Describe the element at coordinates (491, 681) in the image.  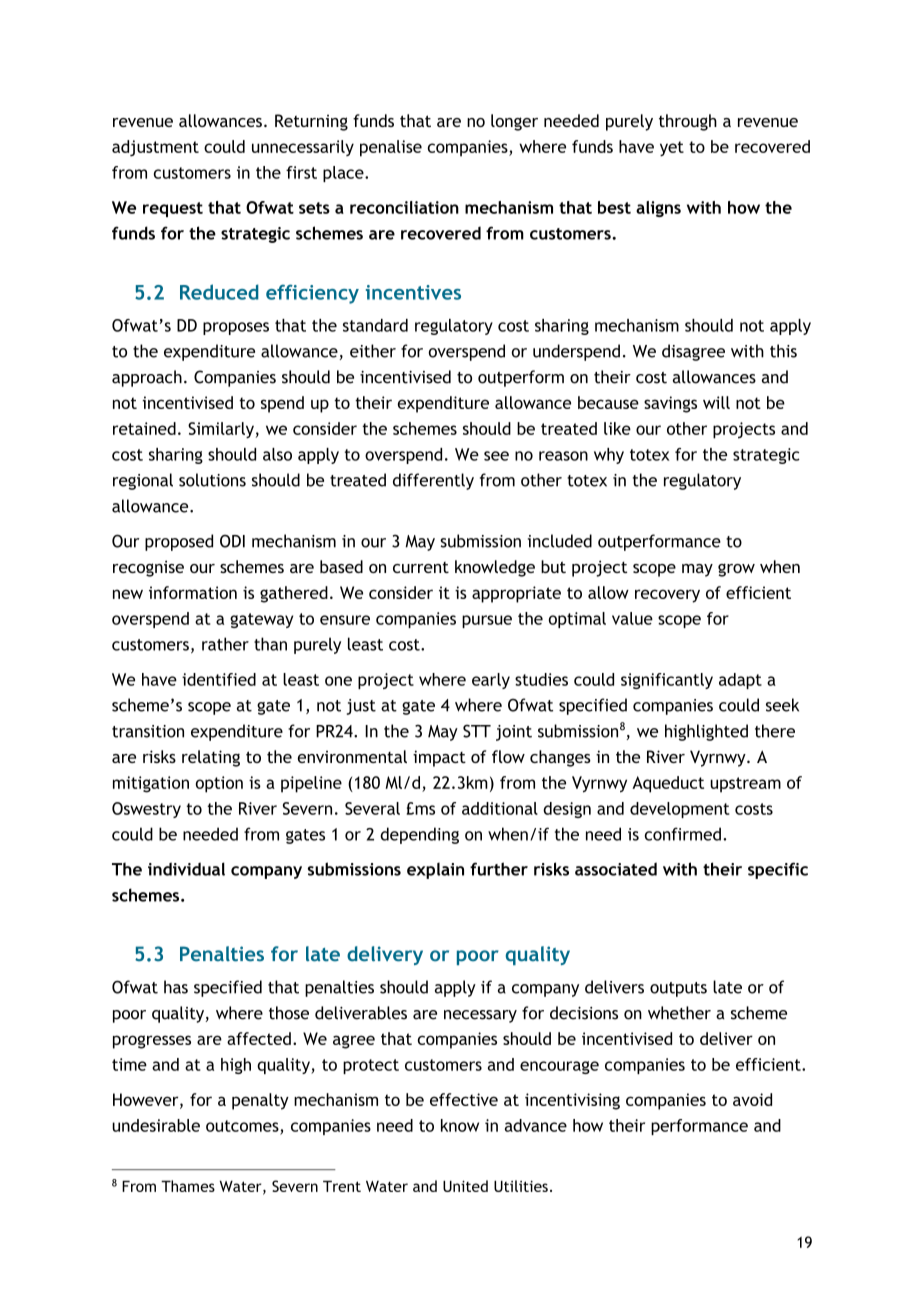
I see `early` at that location.
